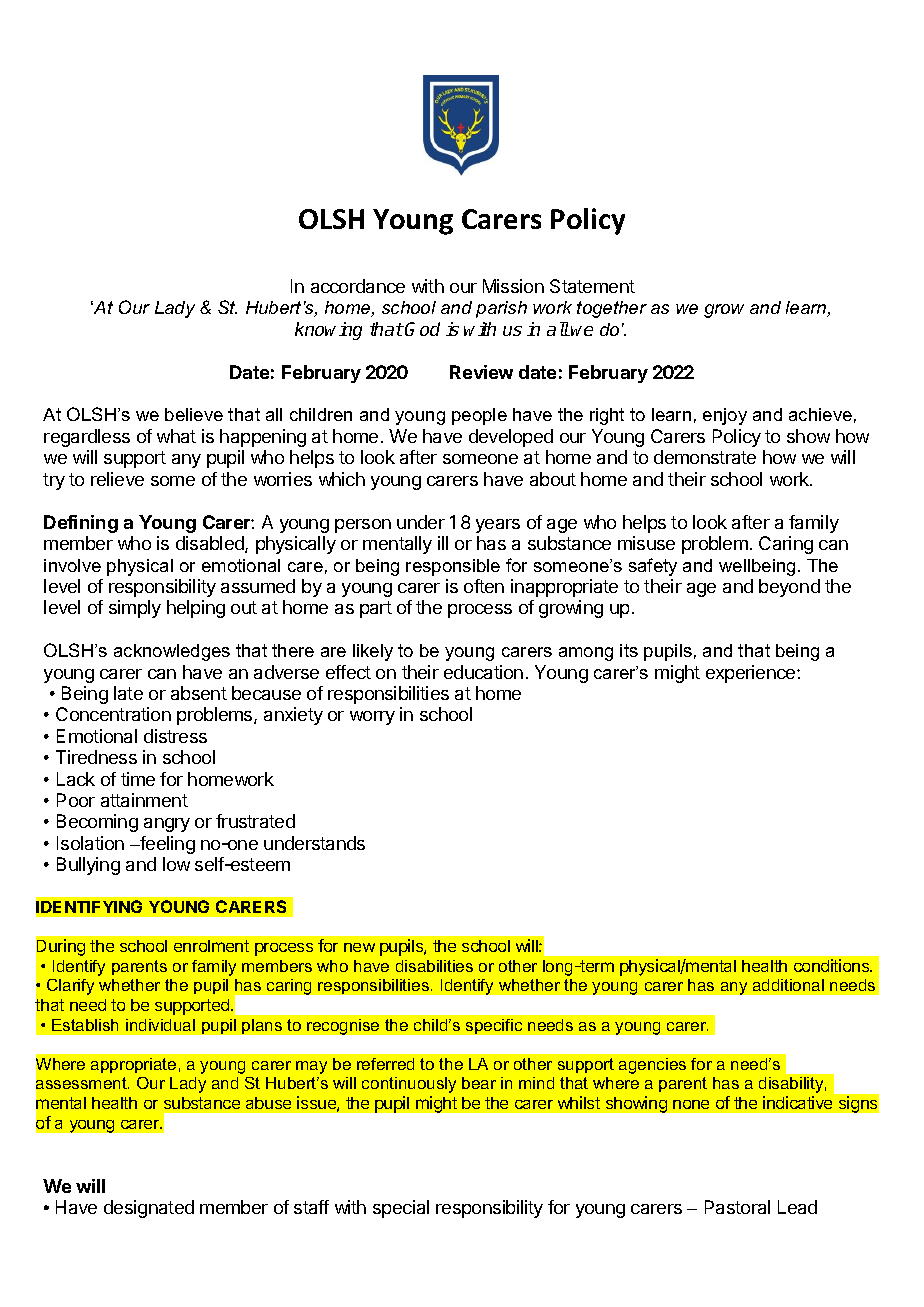 This screenshot has height=1307, width=924. What do you see at coordinates (194, 414) in the screenshot?
I see `believe` at bounding box center [194, 414].
